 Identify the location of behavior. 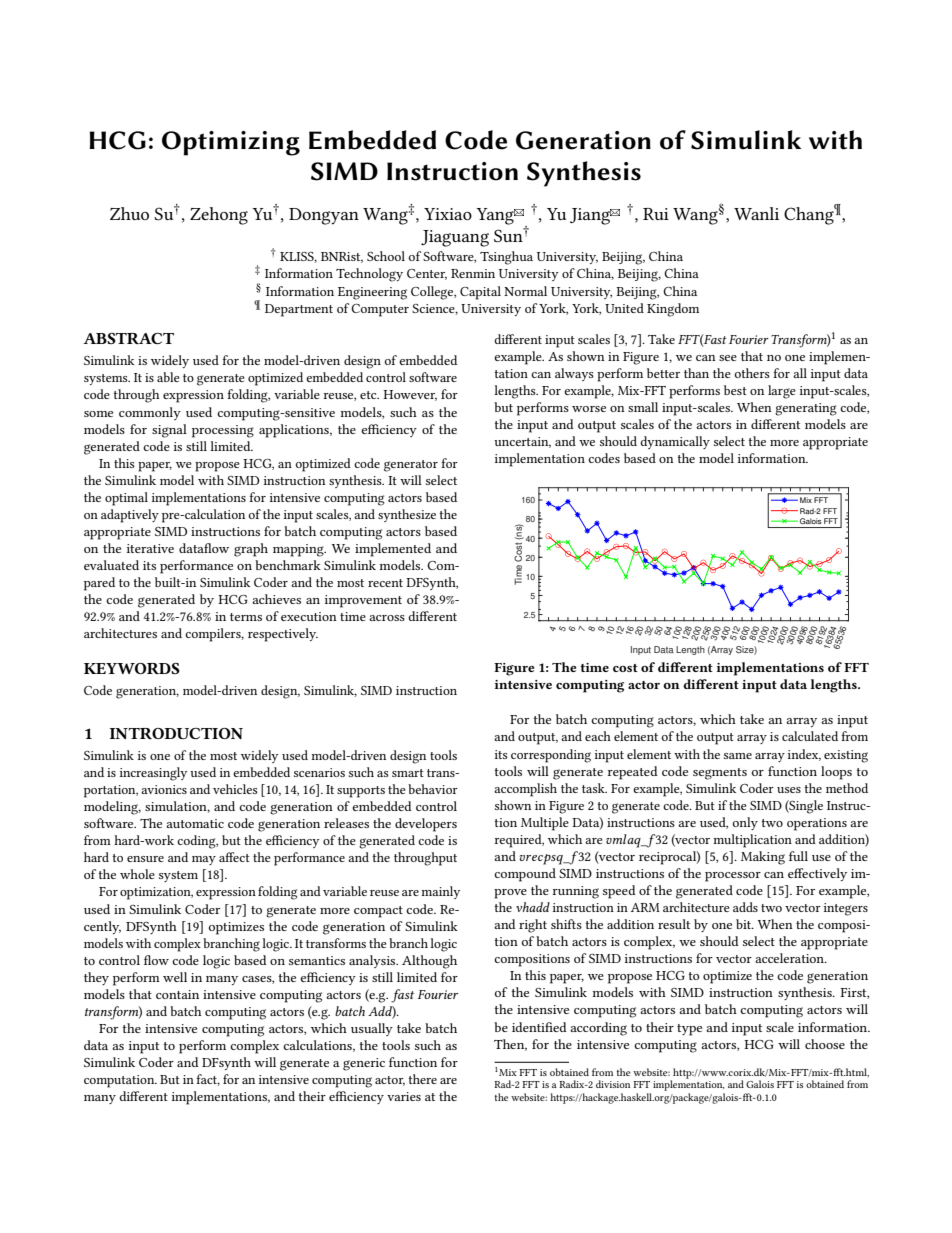
(433, 789).
